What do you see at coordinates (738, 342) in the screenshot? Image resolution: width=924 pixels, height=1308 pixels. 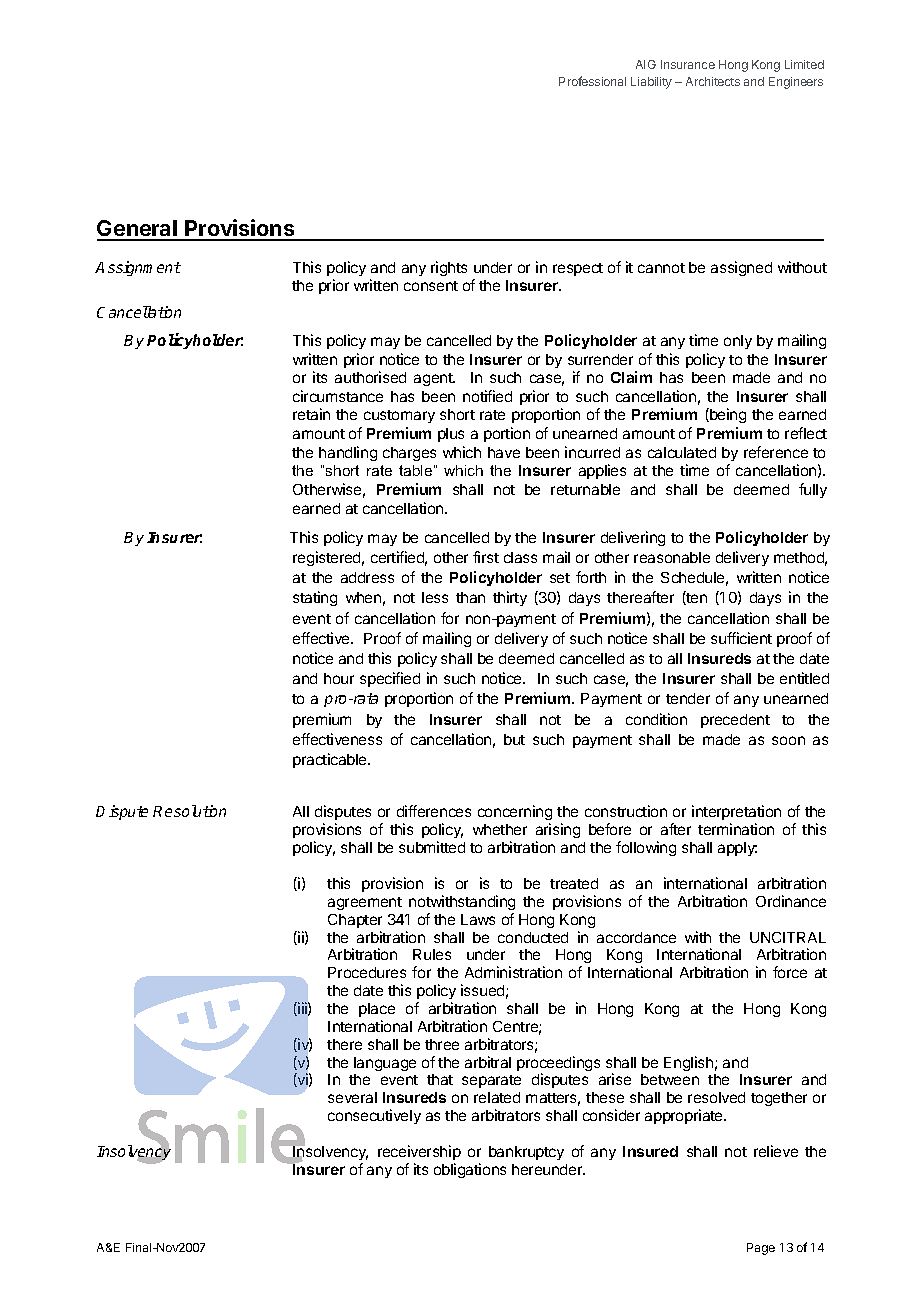 I see `only` at bounding box center [738, 342].
